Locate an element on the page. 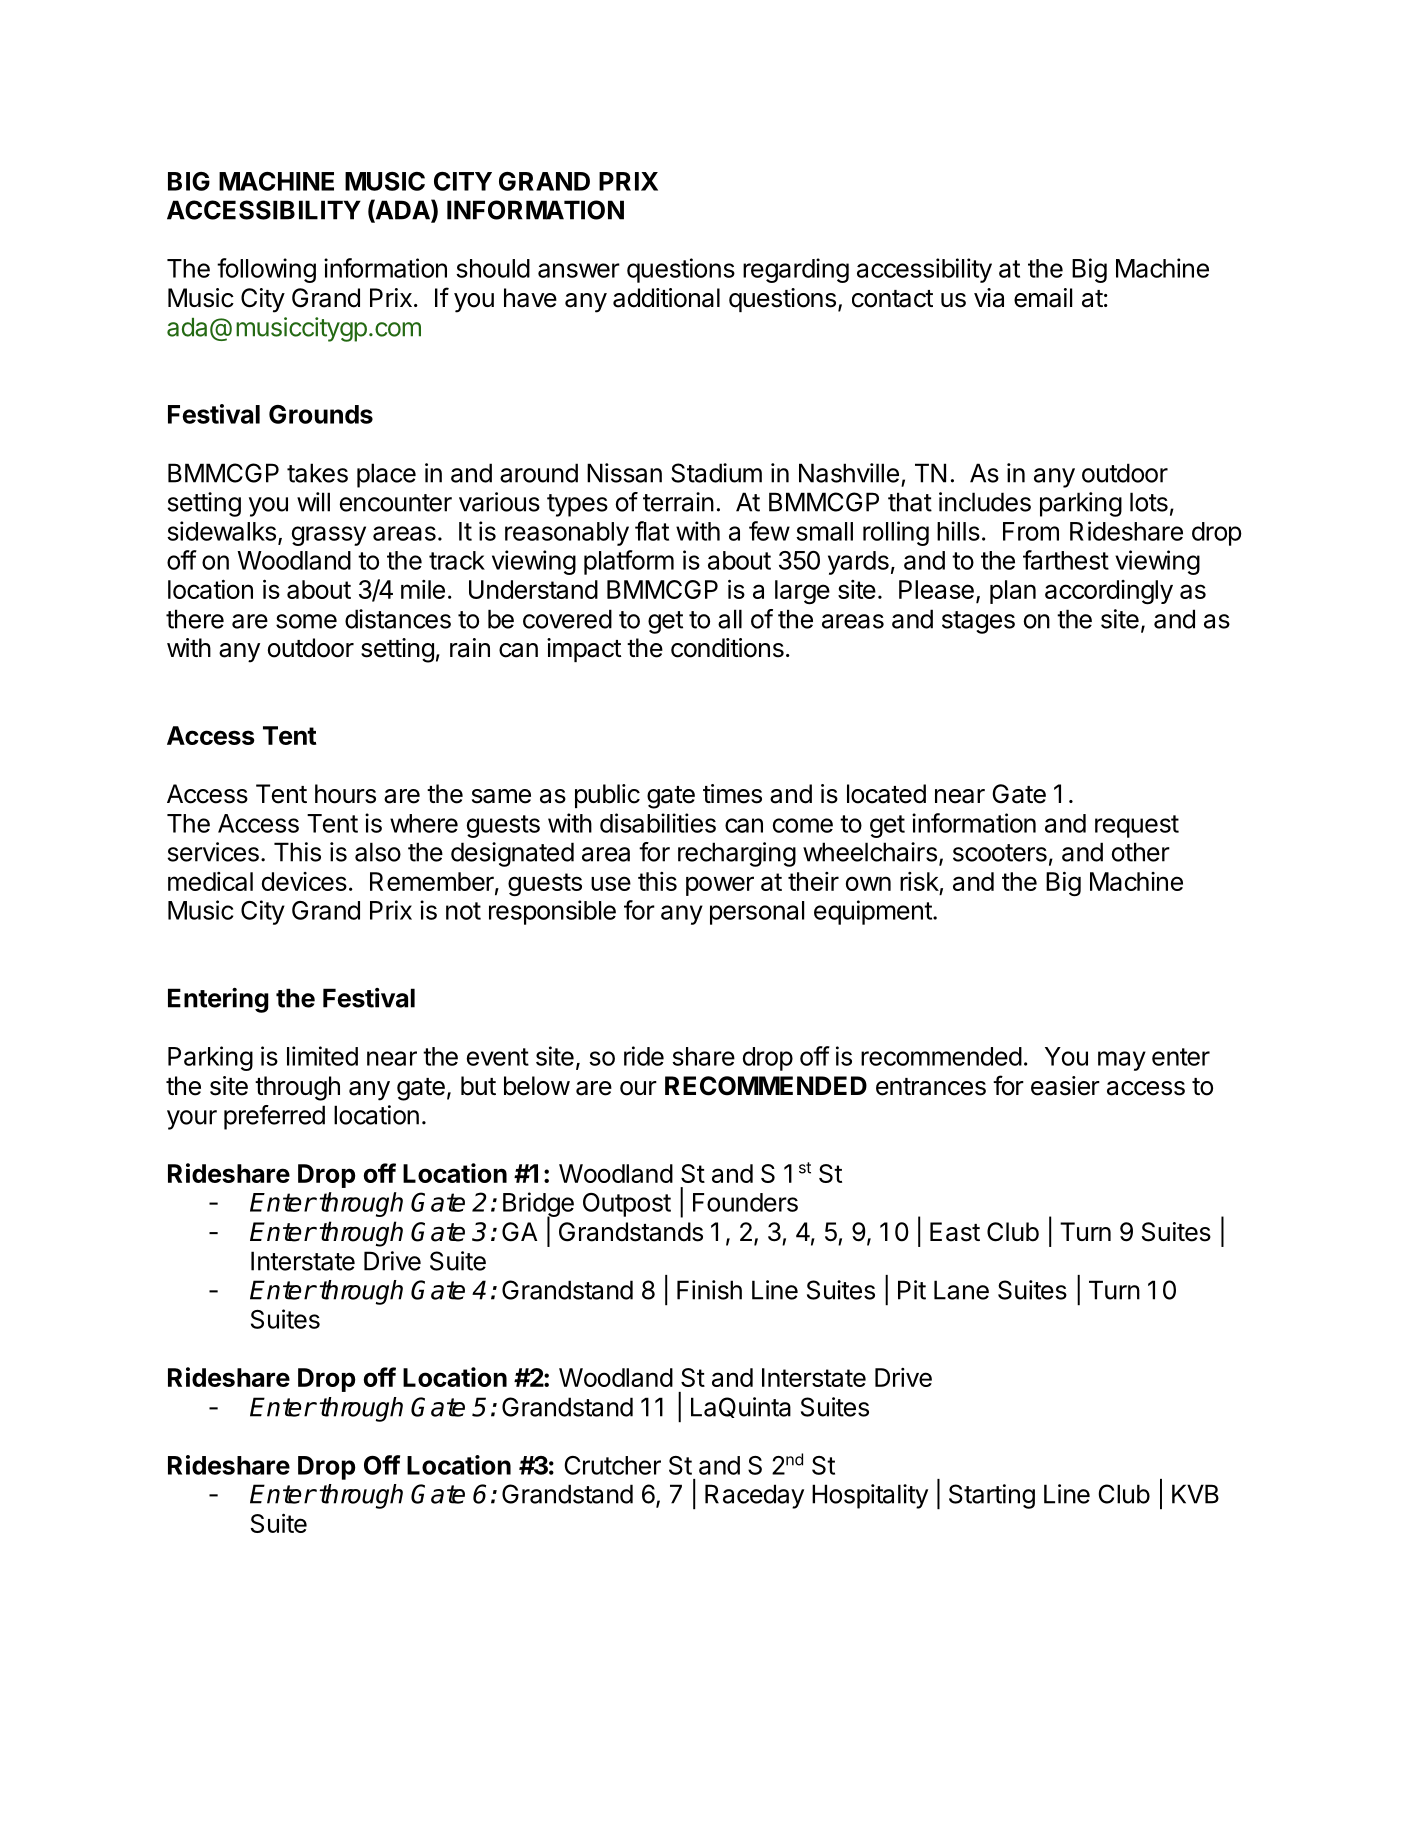 The width and height of the document is (1412, 1827). some is located at coordinates (306, 621).
